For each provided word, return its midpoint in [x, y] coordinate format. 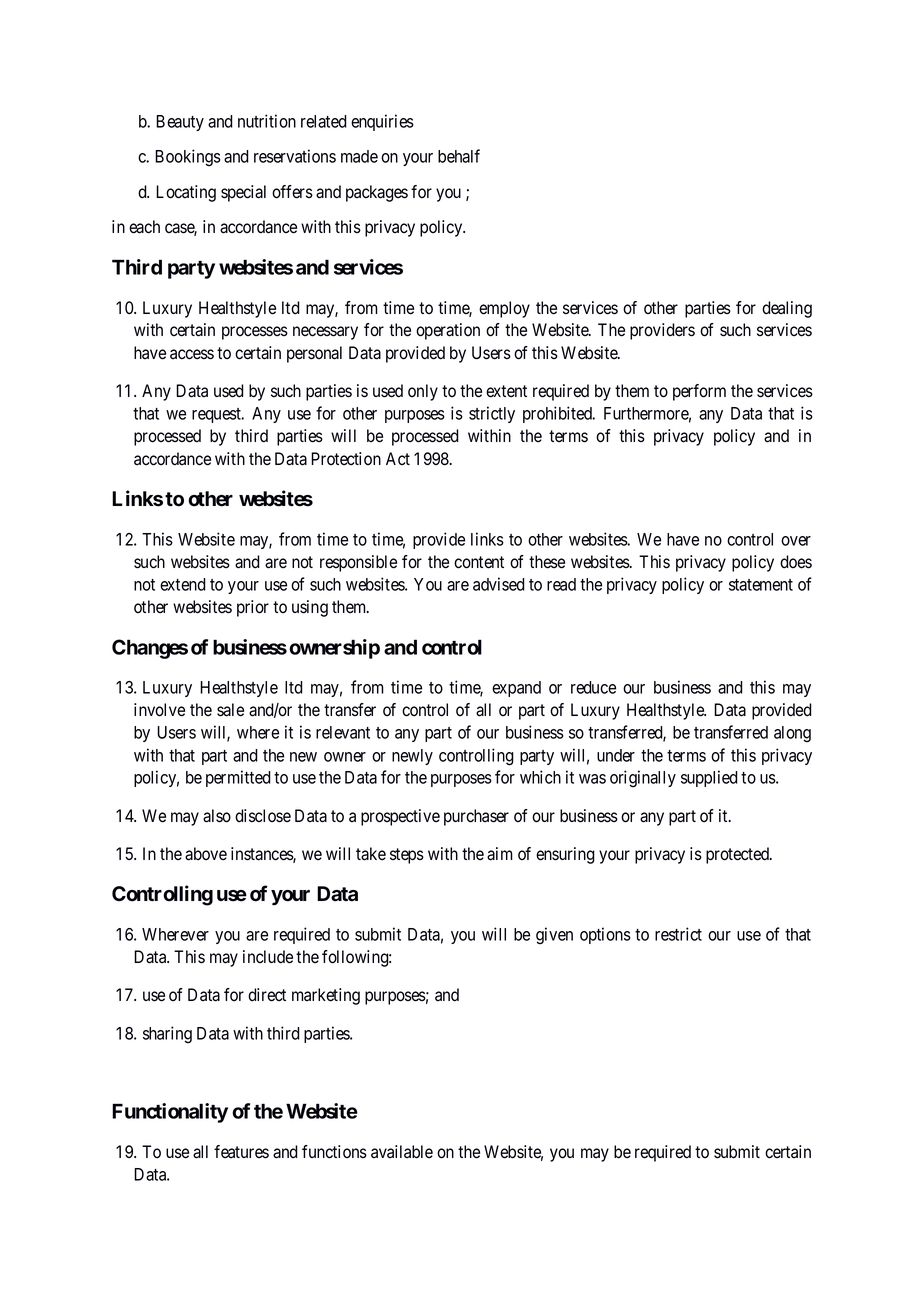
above [206, 854]
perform [699, 392]
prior [253, 608]
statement [761, 585]
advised [499, 584]
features [241, 1152]
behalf [459, 156]
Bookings [188, 157]
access [192, 354]
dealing [787, 309]
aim [500, 854]
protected [739, 855]
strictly [492, 414]
